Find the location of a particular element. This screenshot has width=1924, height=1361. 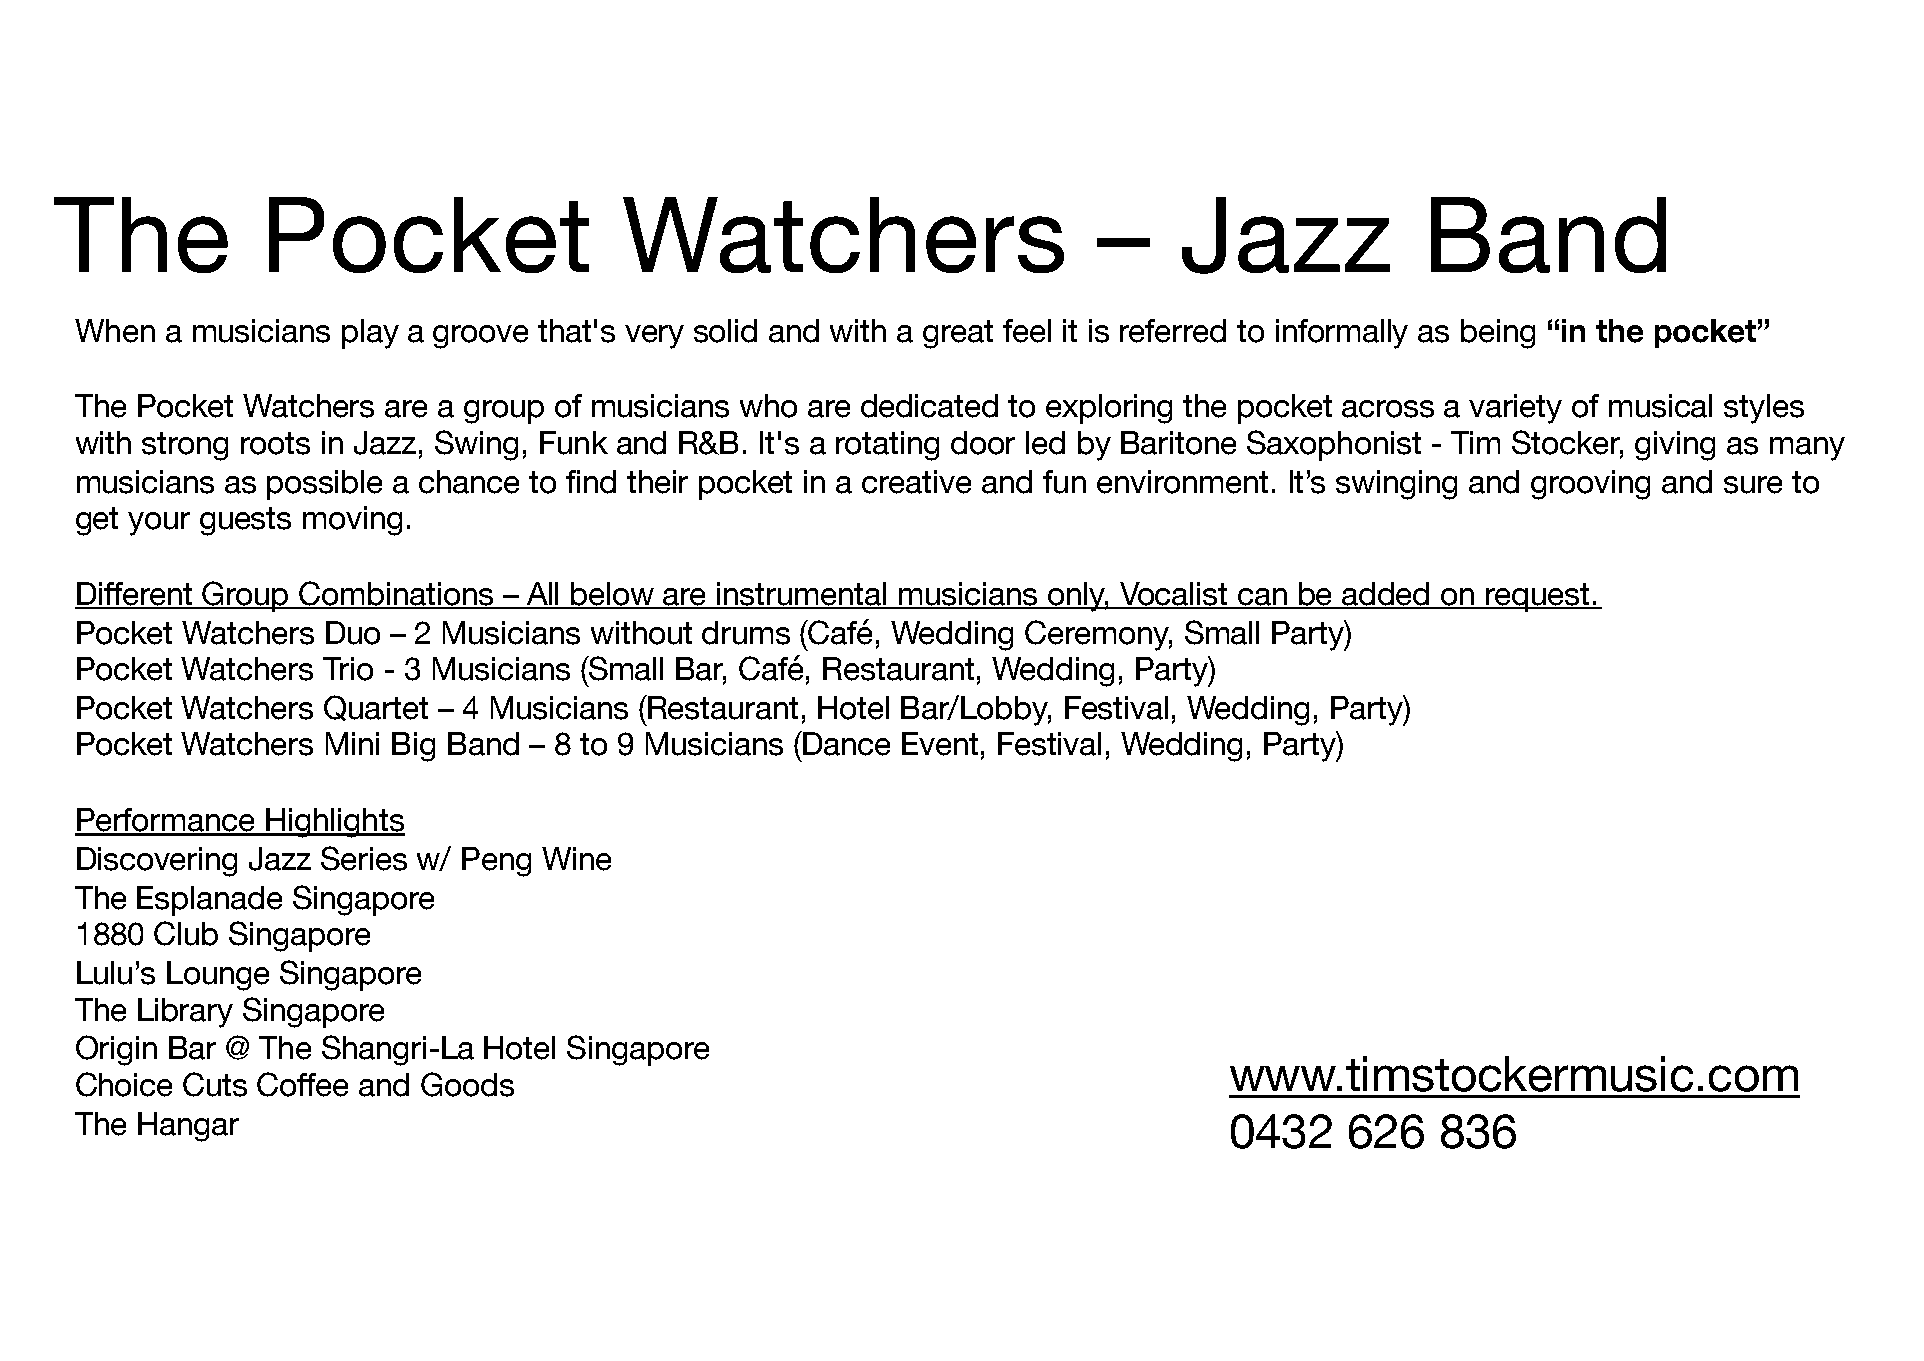

Cuts is located at coordinates (215, 1084).
